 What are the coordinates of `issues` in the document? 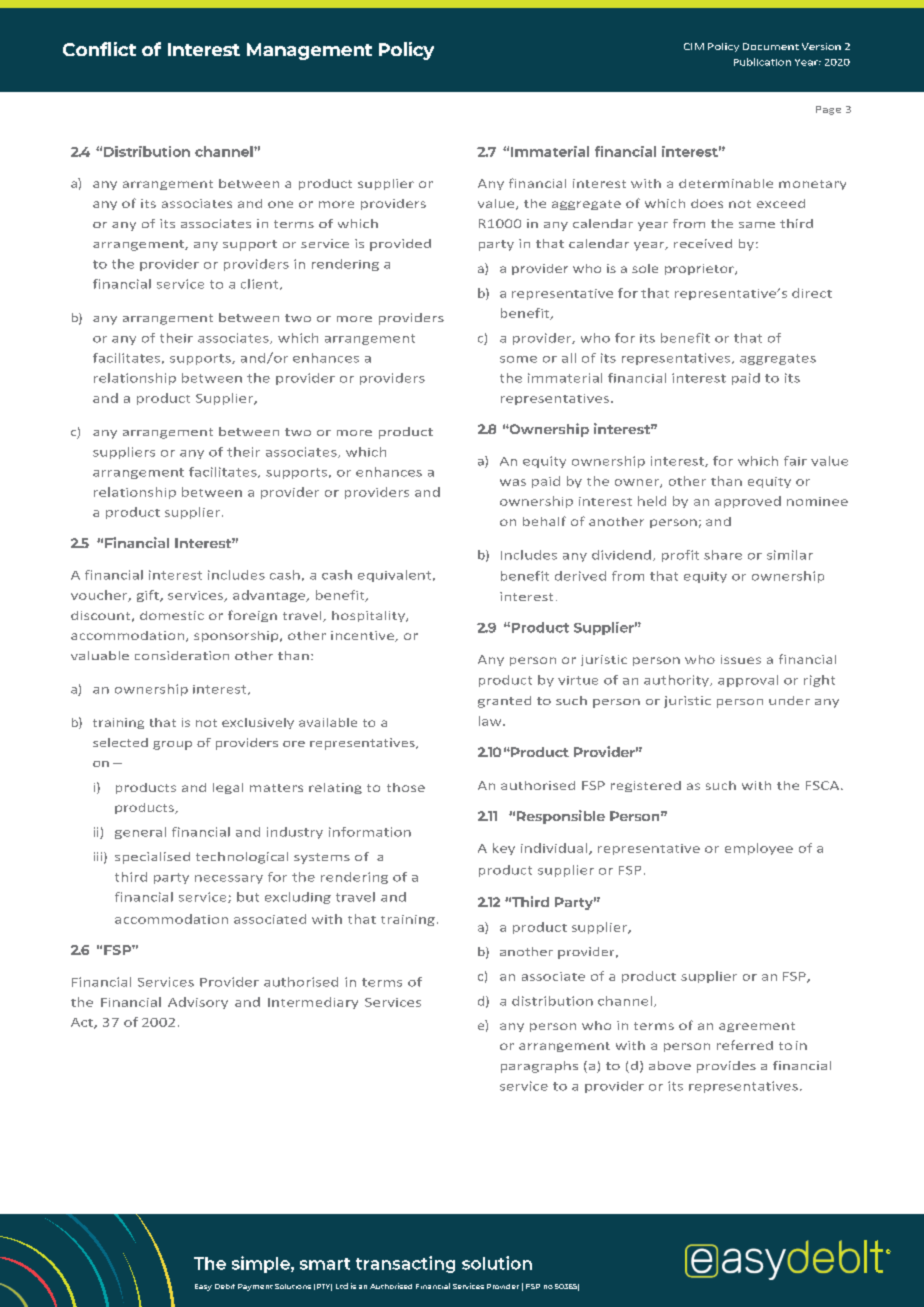 It's located at (741, 659).
